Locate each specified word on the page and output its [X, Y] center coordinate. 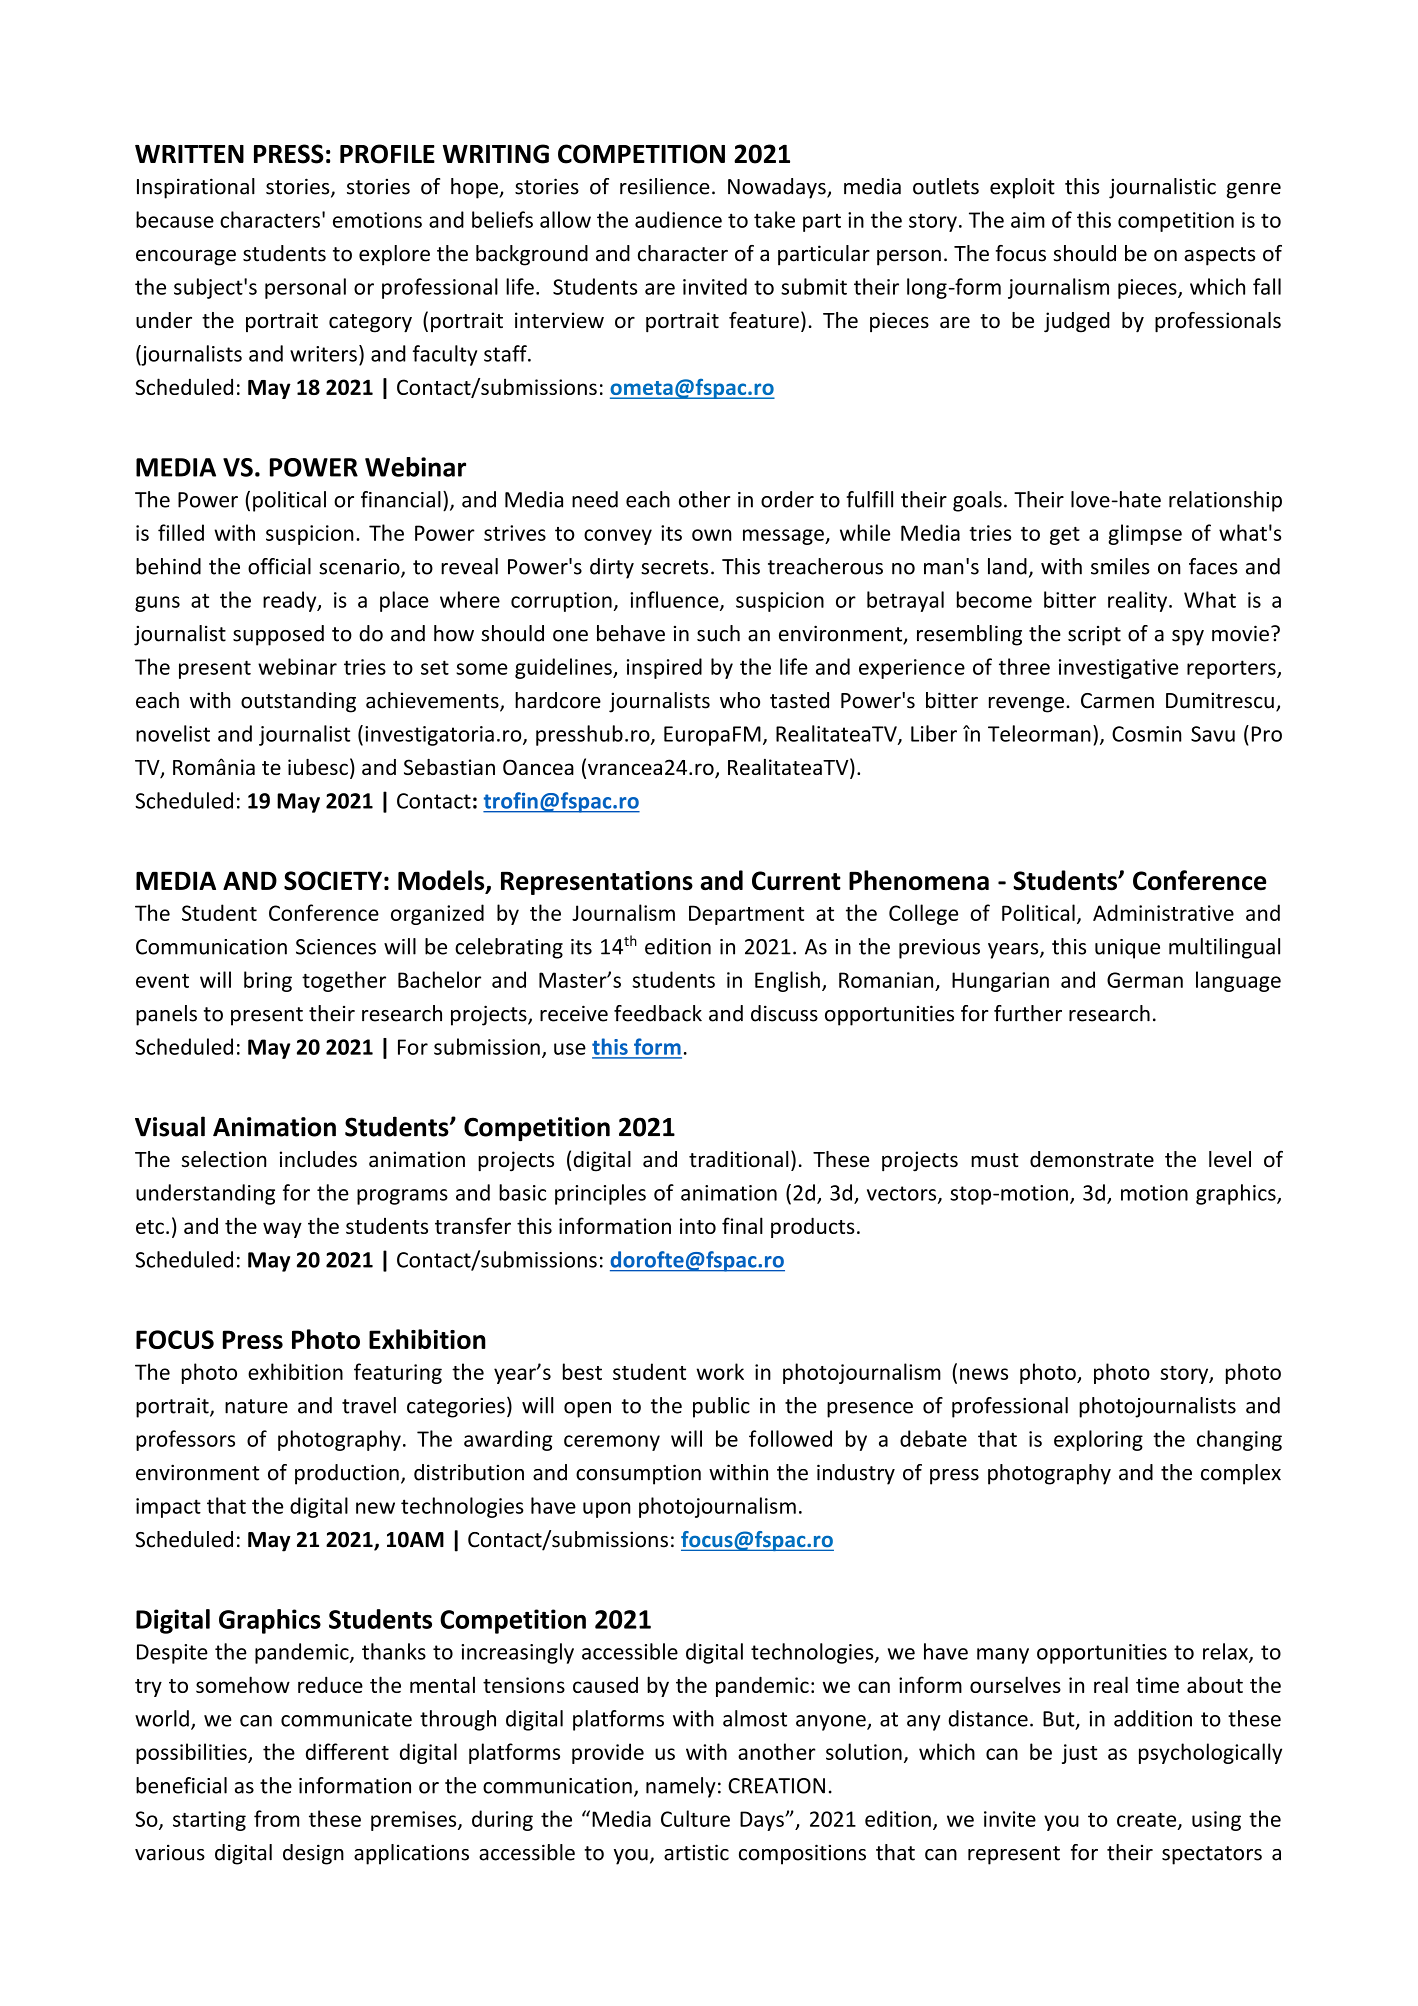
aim [1028, 220]
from [276, 1818]
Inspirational [196, 188]
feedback [658, 1013]
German [1145, 980]
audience [678, 219]
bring [268, 981]
